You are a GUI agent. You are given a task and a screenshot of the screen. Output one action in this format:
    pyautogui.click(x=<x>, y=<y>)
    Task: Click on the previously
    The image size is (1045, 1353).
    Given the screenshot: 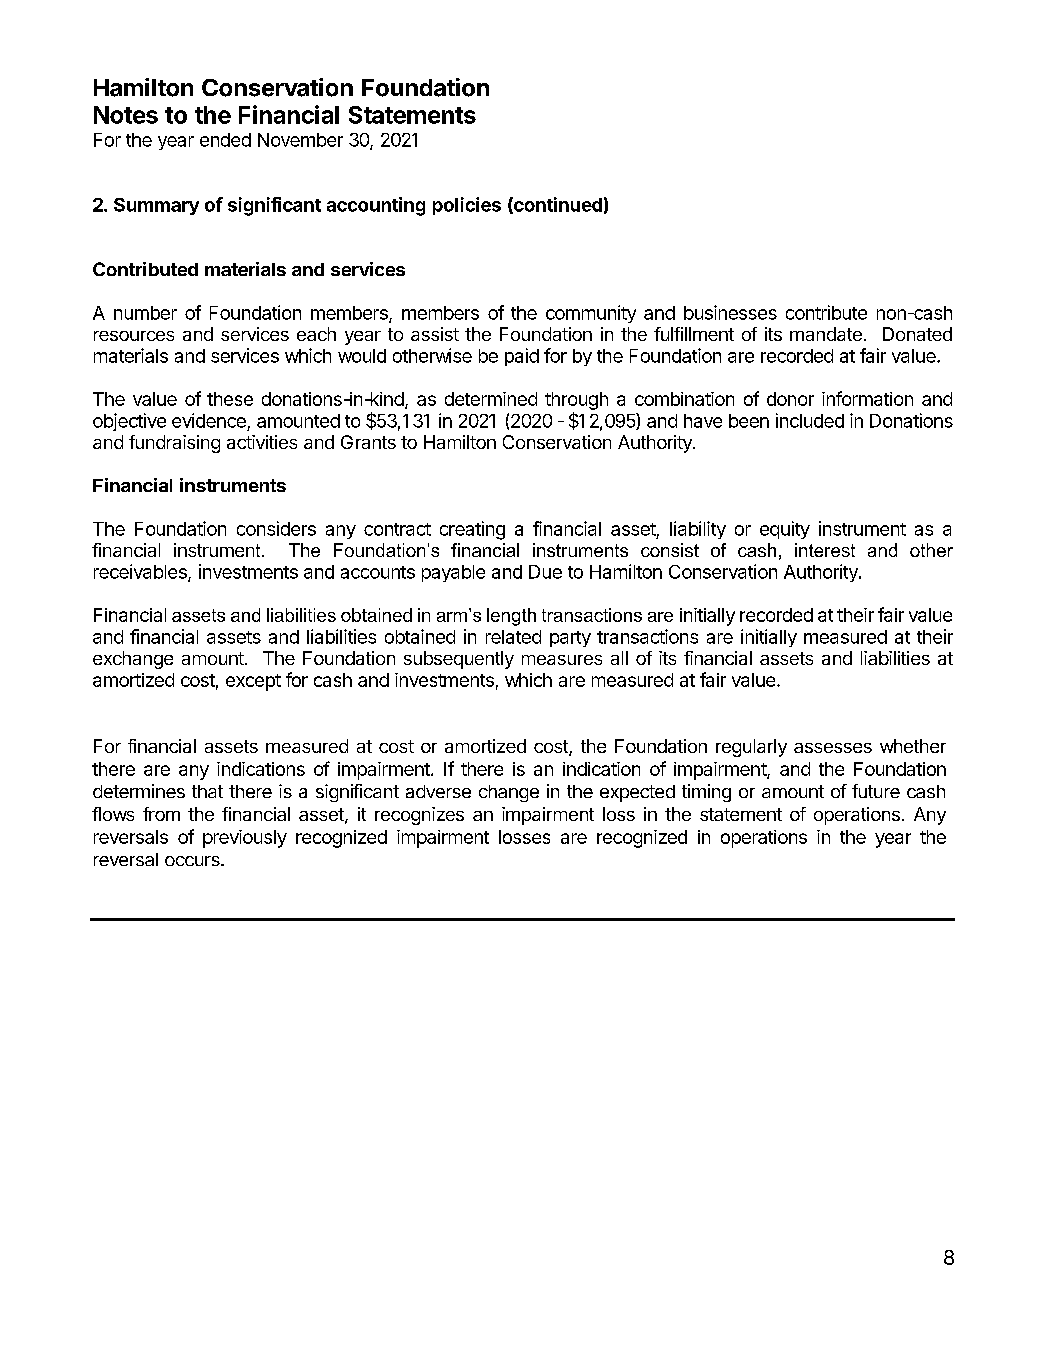 What is the action you would take?
    pyautogui.click(x=245, y=839)
